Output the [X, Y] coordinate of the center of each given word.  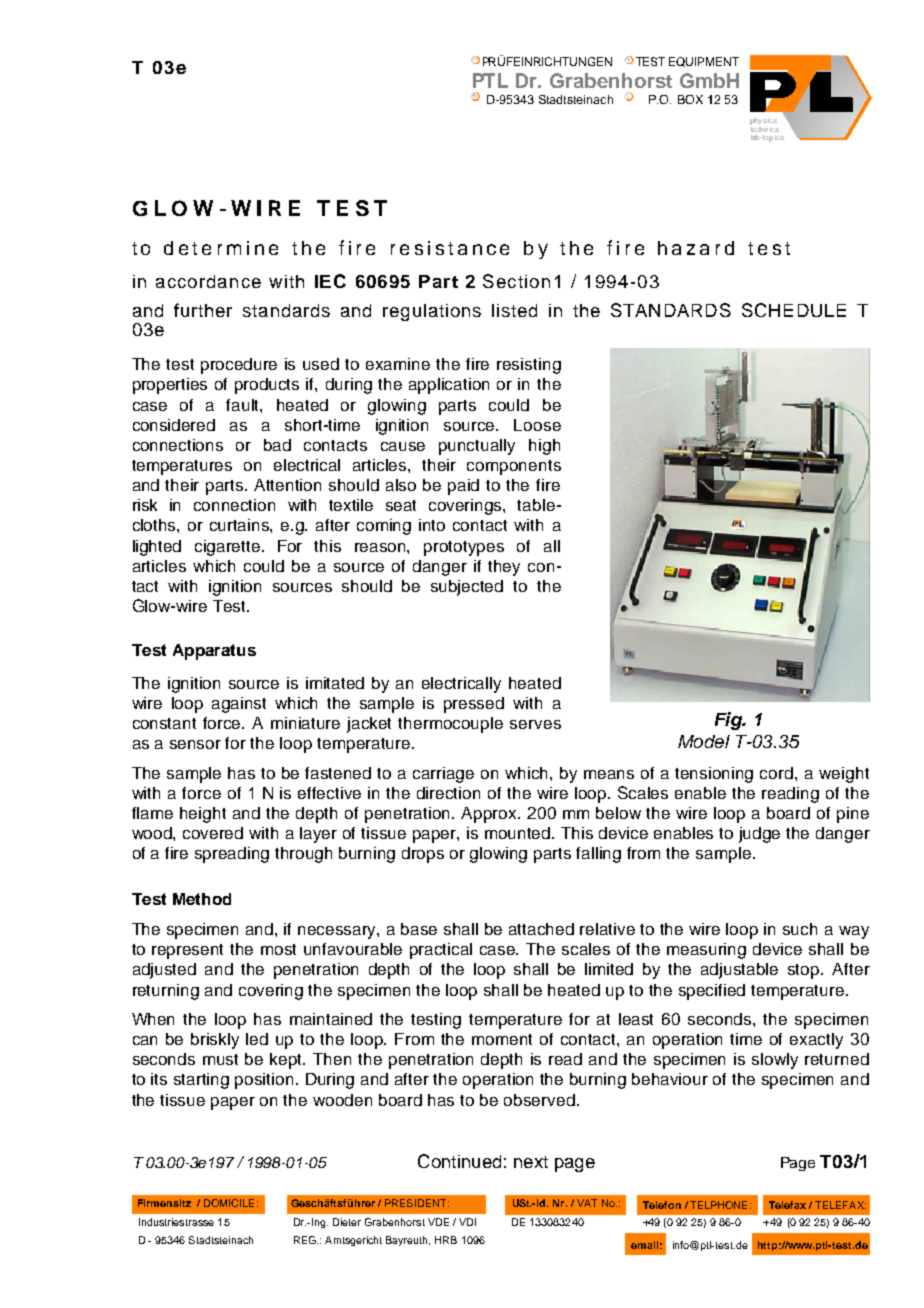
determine [221, 248]
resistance [450, 248]
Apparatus [214, 652]
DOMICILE [229, 1203]
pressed [474, 705]
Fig [730, 721]
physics [763, 121]
